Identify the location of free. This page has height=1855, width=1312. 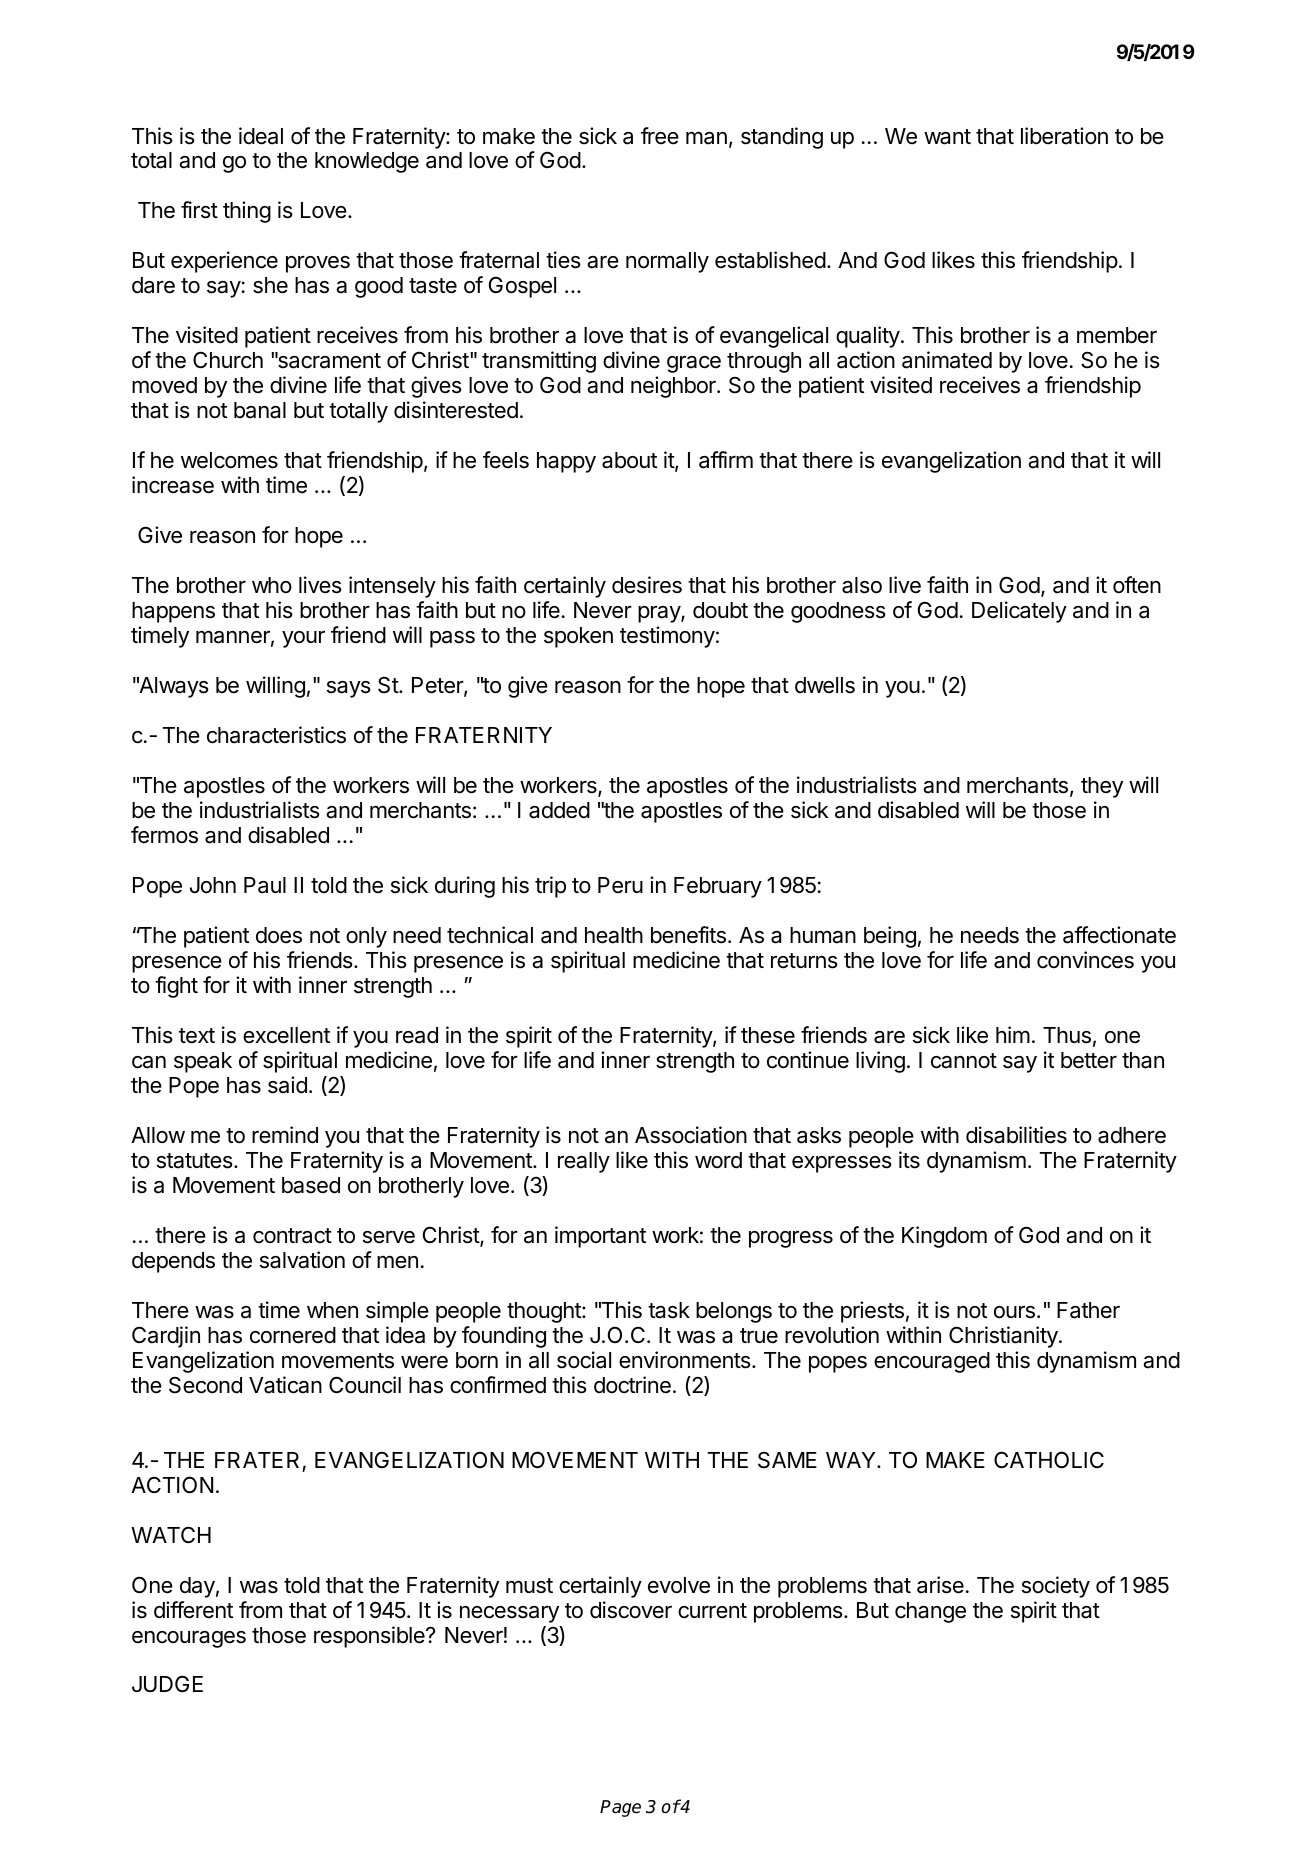
(660, 136).
